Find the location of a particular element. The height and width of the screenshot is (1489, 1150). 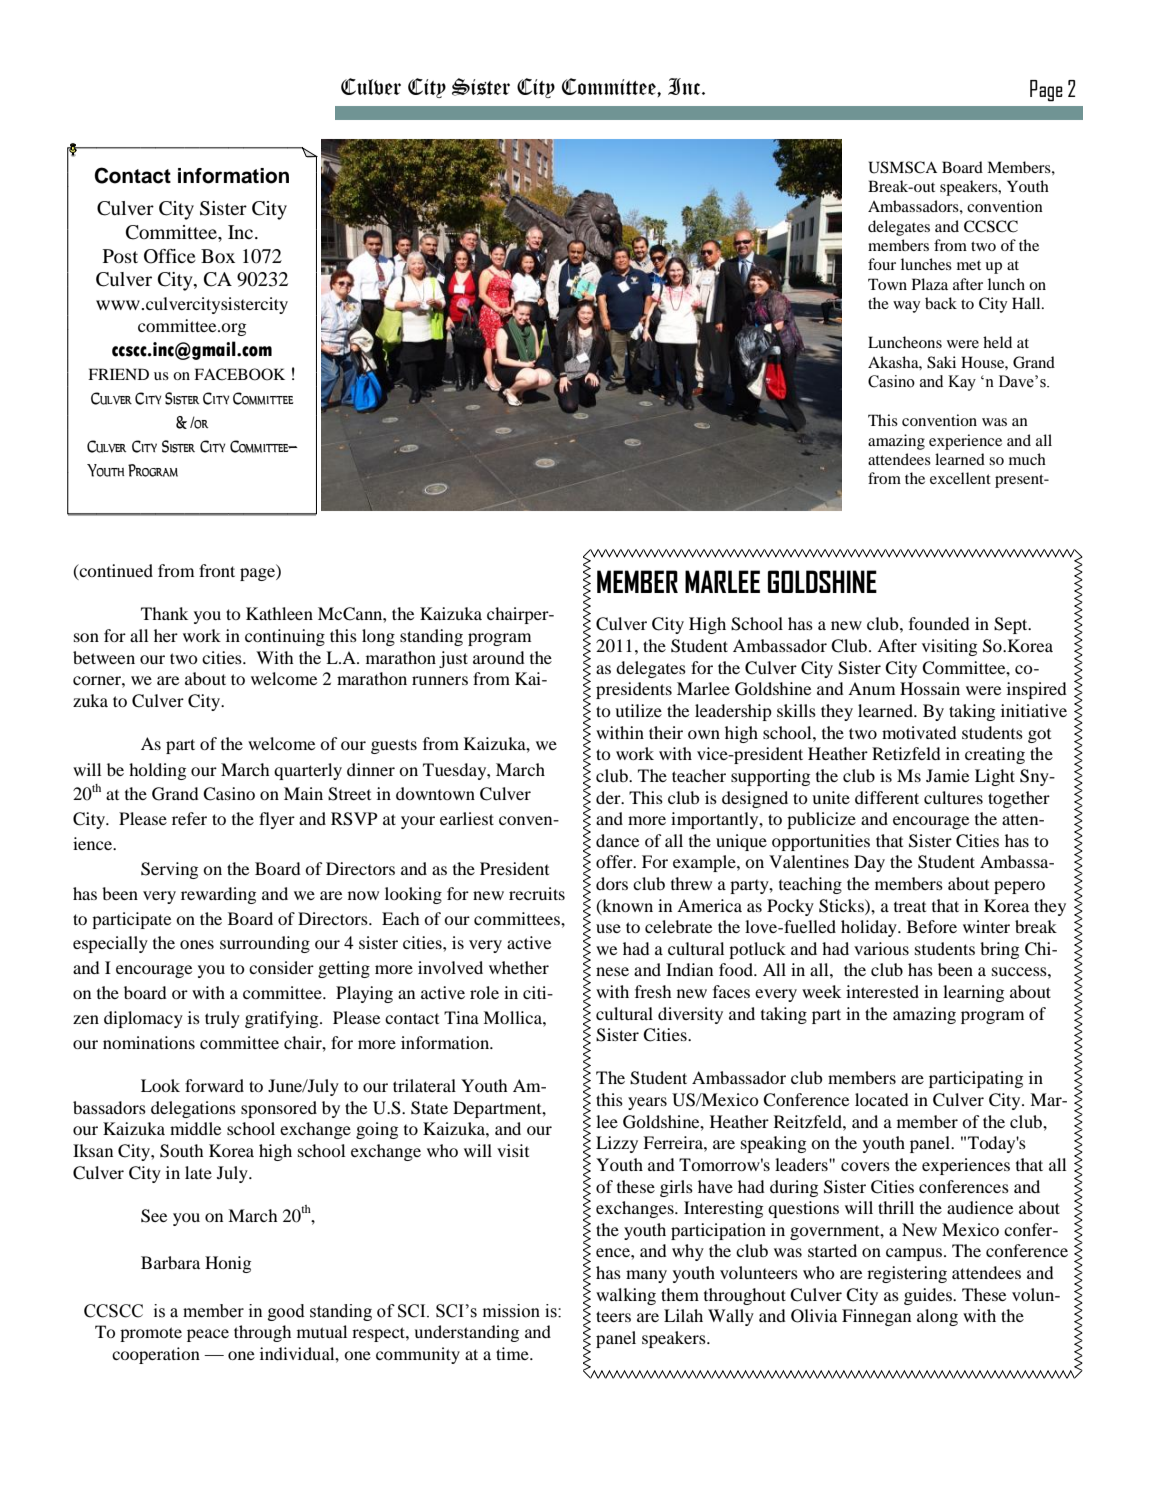

peace is located at coordinates (208, 1335).
